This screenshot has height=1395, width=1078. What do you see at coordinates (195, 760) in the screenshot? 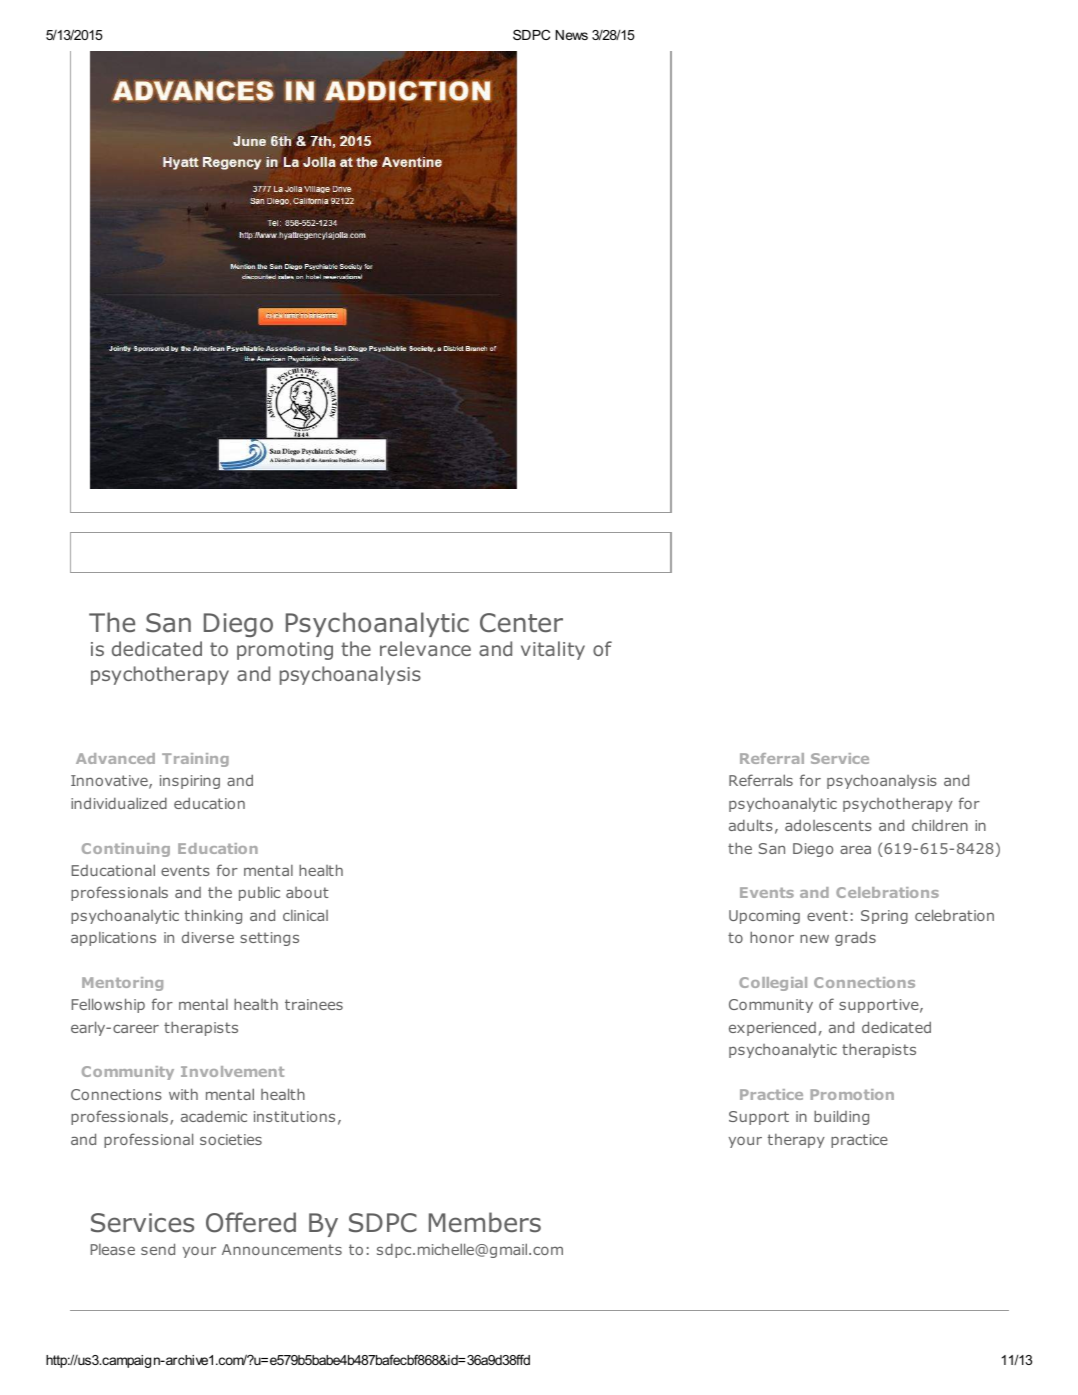
I see `Training` at bounding box center [195, 760].
